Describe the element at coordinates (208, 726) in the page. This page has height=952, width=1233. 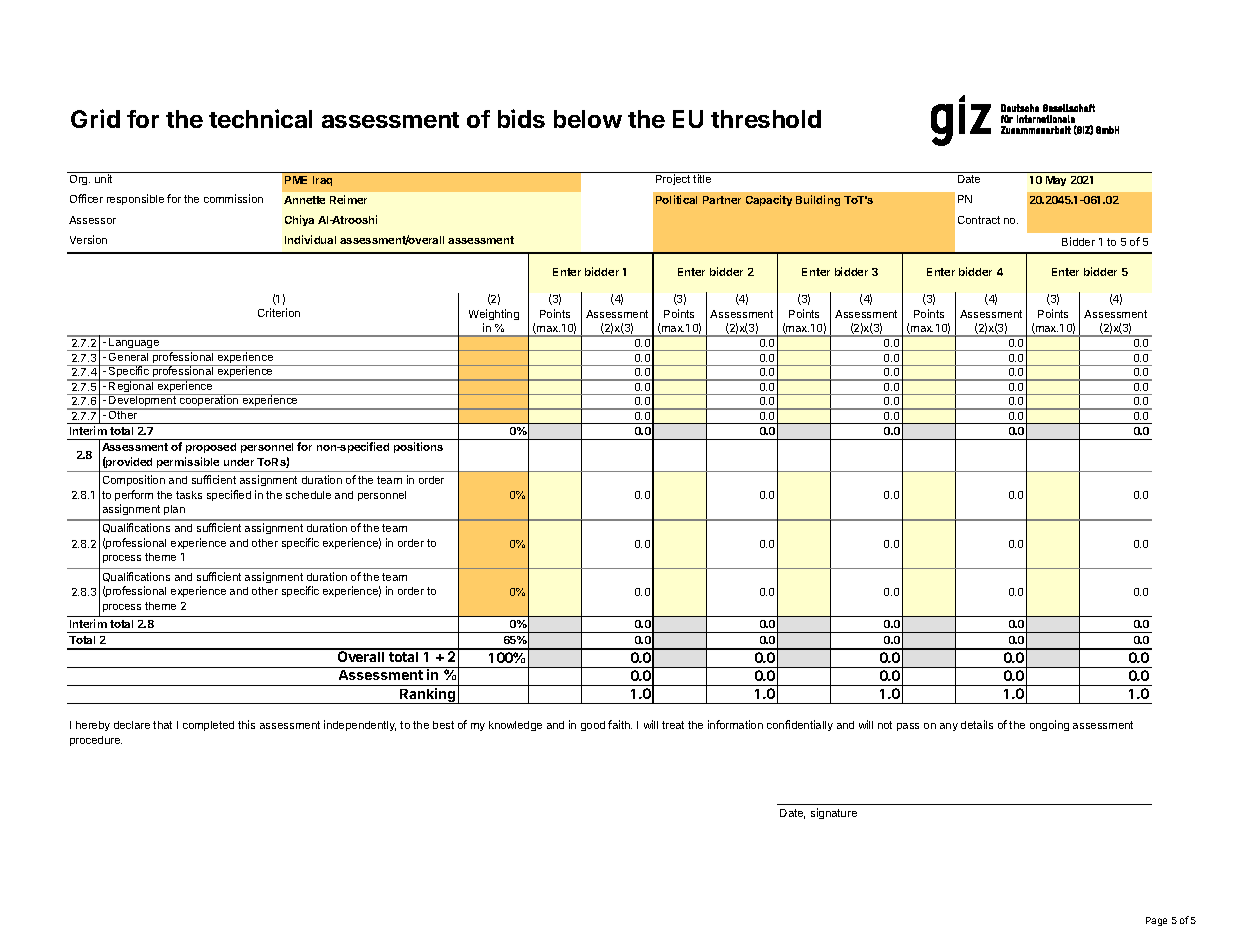
I see `completed` at that location.
